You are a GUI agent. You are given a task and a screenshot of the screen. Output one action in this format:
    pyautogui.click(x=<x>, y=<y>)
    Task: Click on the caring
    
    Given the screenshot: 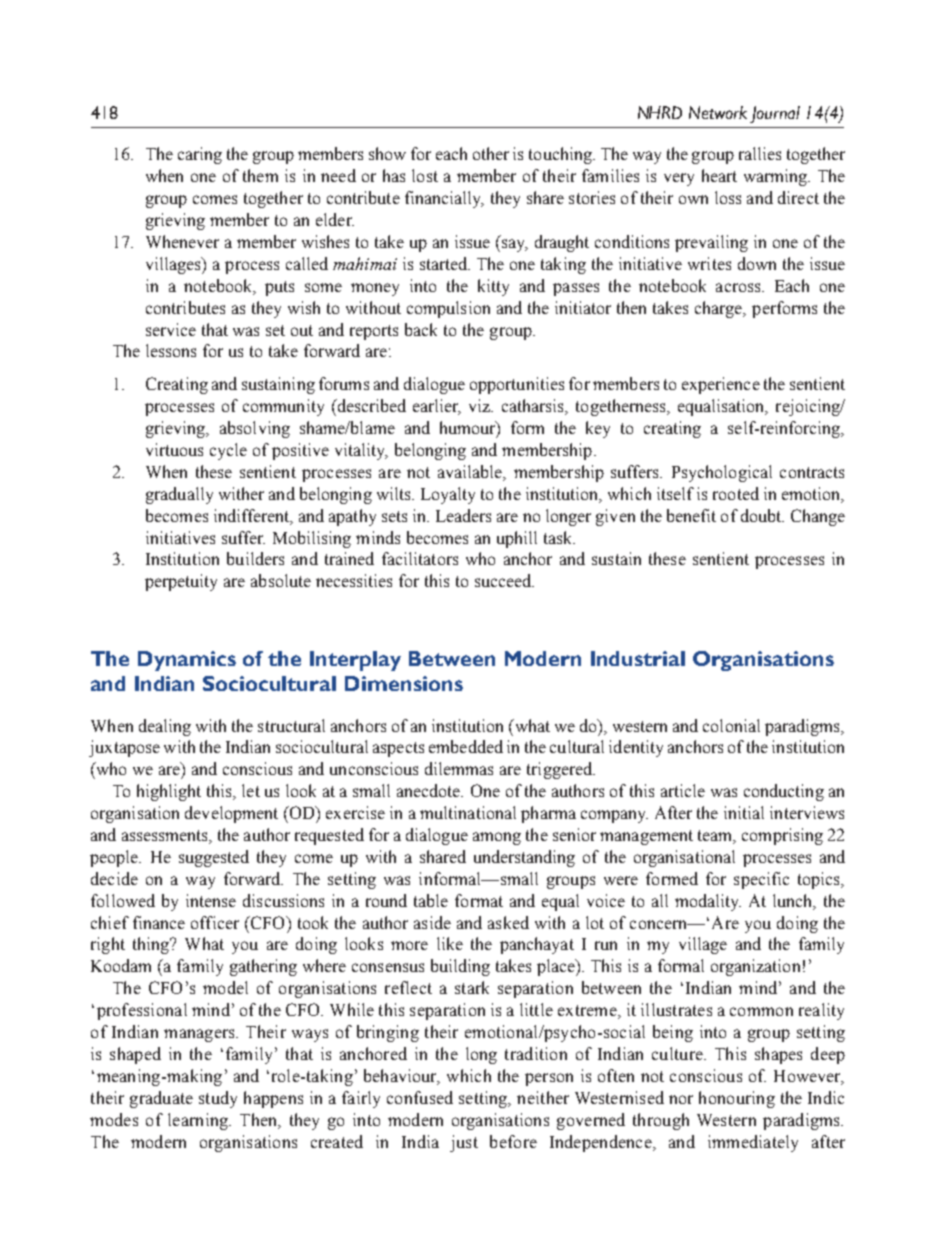 What is the action you would take?
    pyautogui.click(x=200, y=155)
